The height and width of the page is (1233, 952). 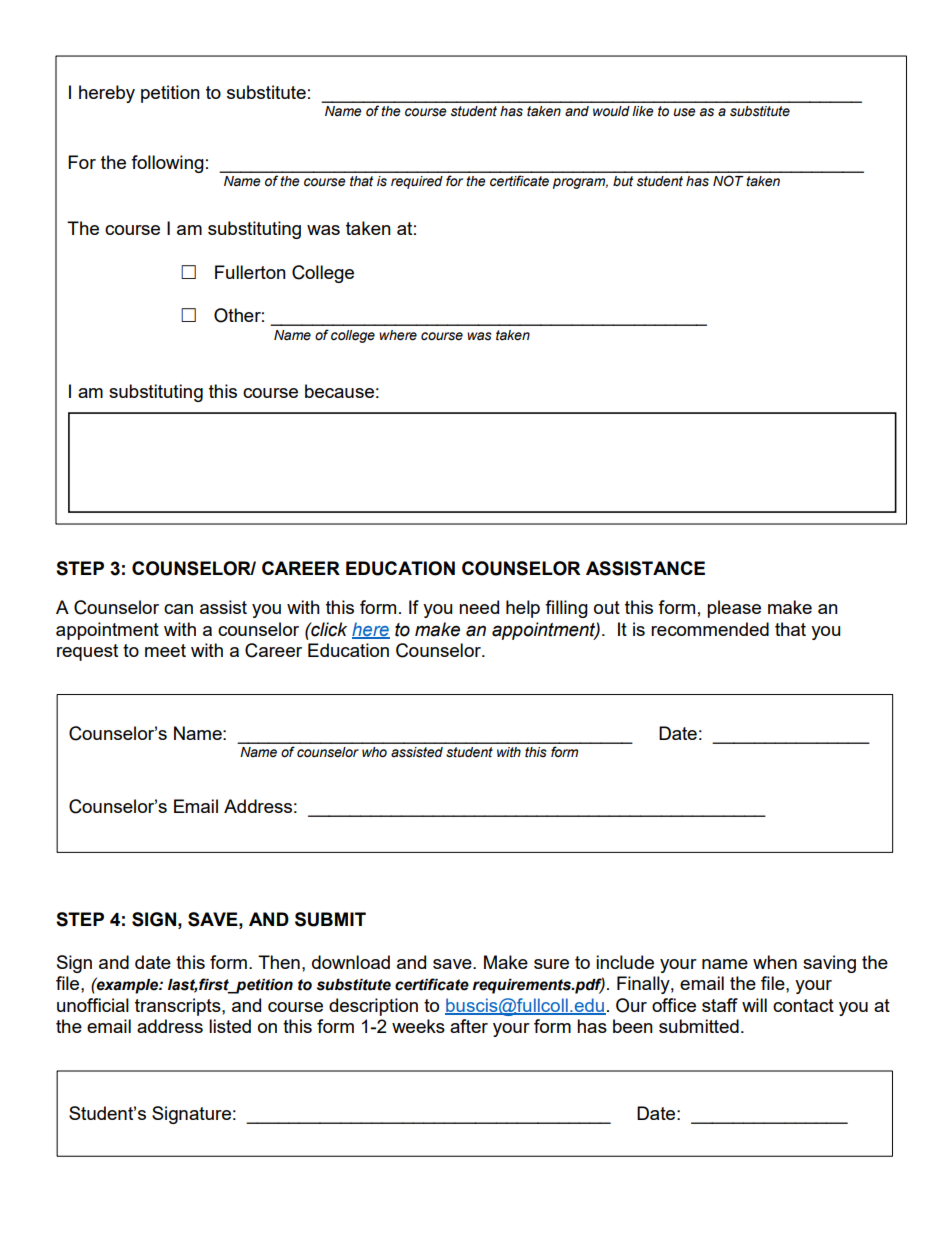 I want to click on but, so click(x=623, y=181).
